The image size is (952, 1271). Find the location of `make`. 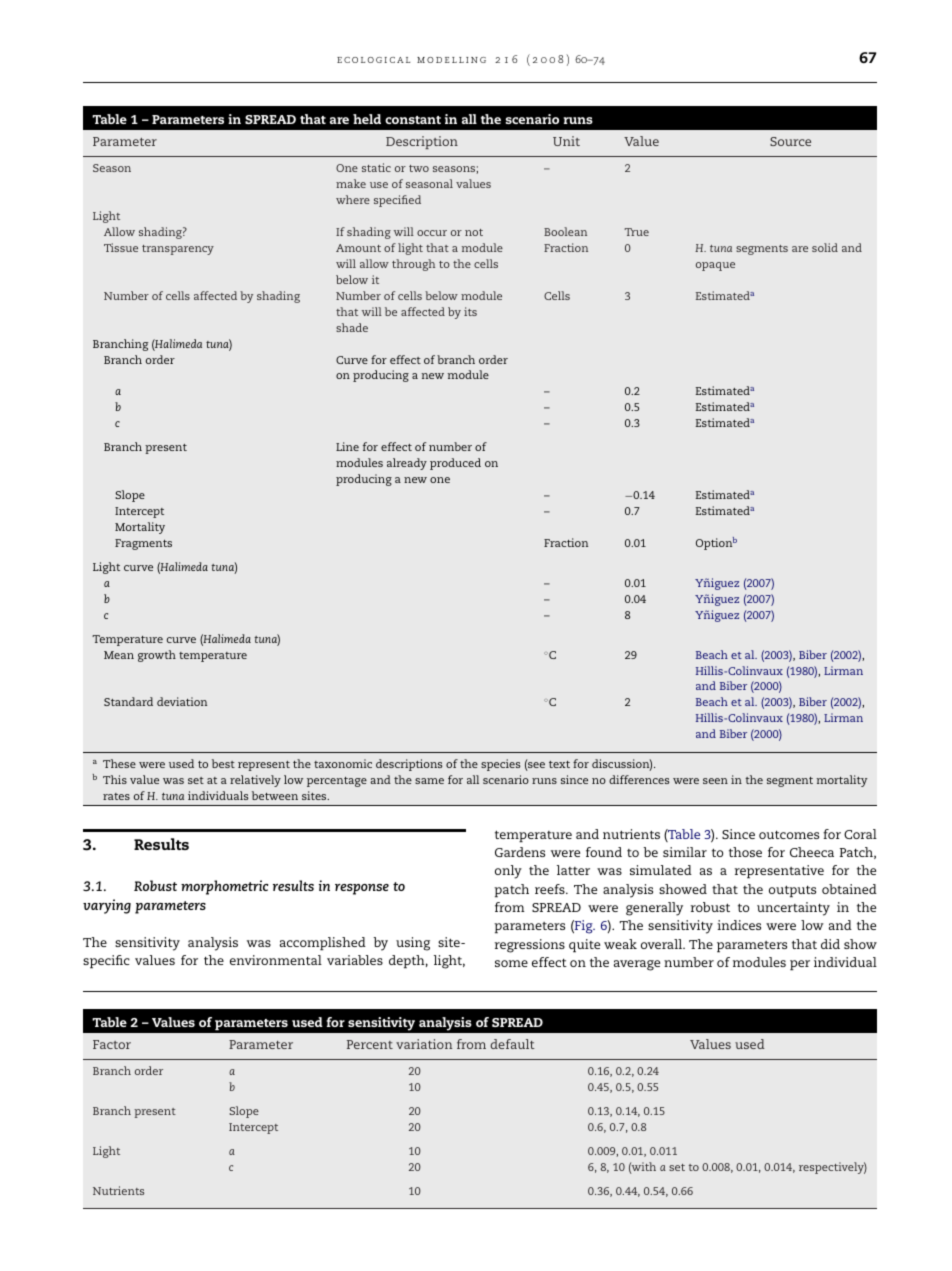

make is located at coordinates (351, 183).
